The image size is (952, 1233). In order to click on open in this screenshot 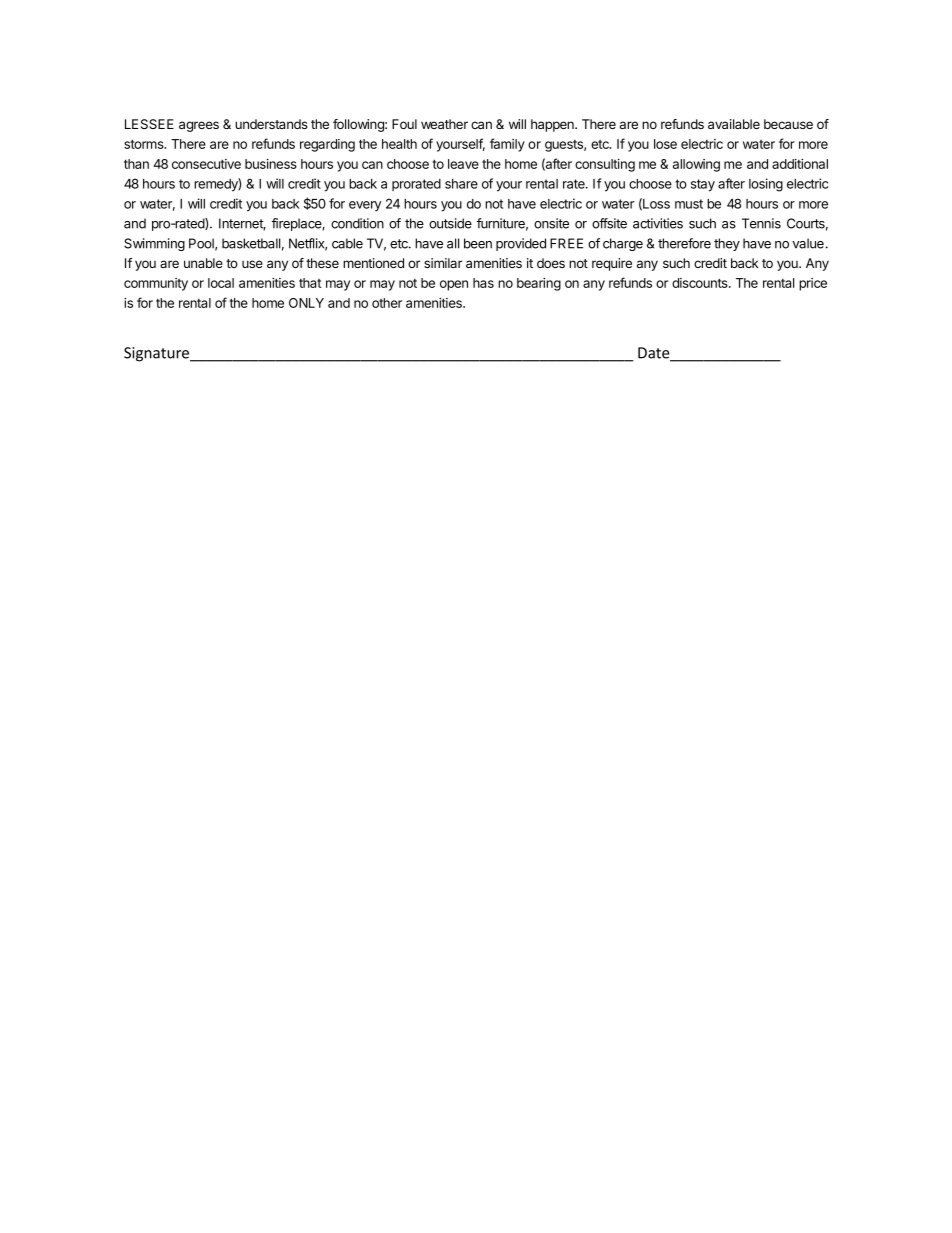, I will do `click(454, 285)`.
